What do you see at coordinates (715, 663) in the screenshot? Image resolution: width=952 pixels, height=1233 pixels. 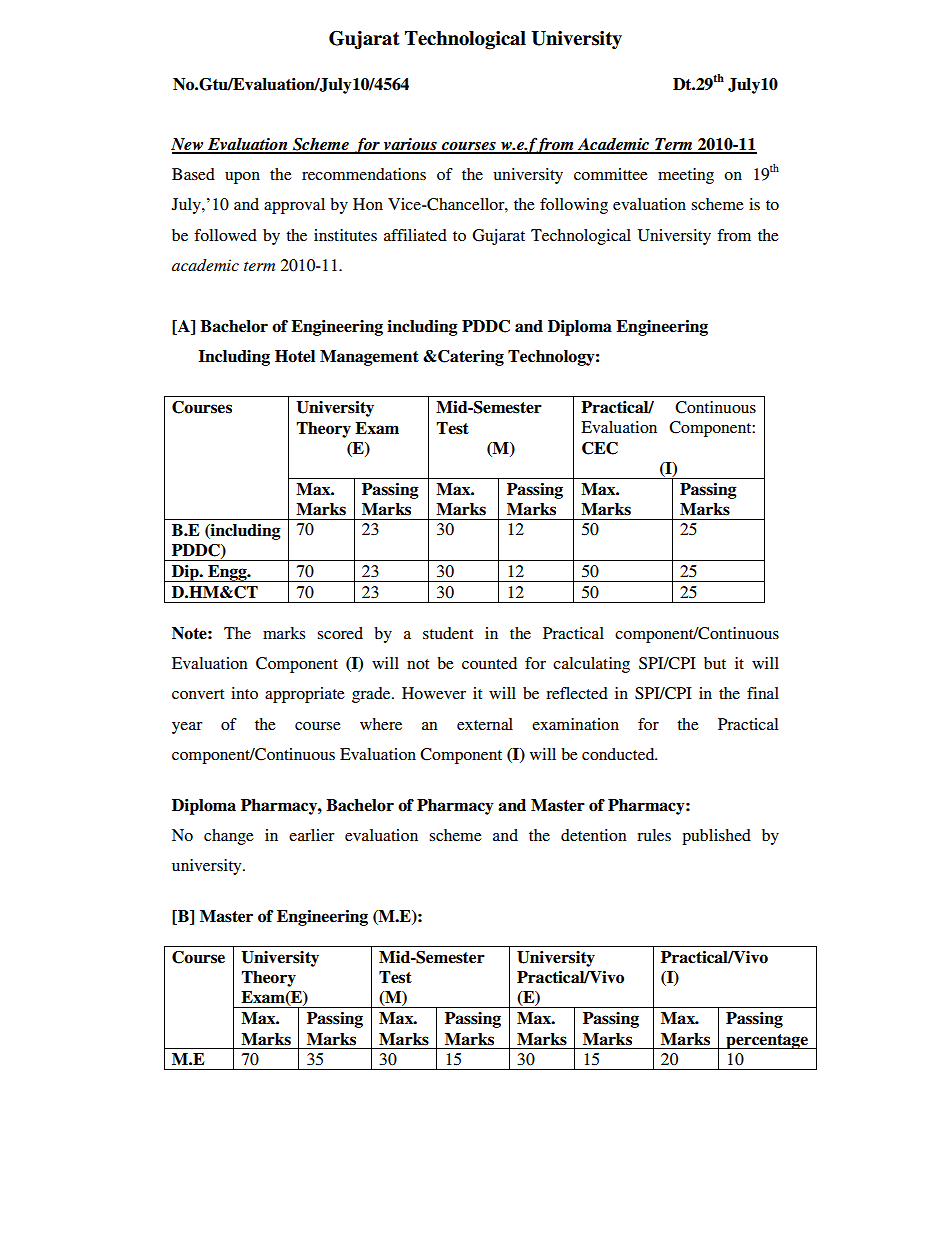 I see `but` at bounding box center [715, 663].
